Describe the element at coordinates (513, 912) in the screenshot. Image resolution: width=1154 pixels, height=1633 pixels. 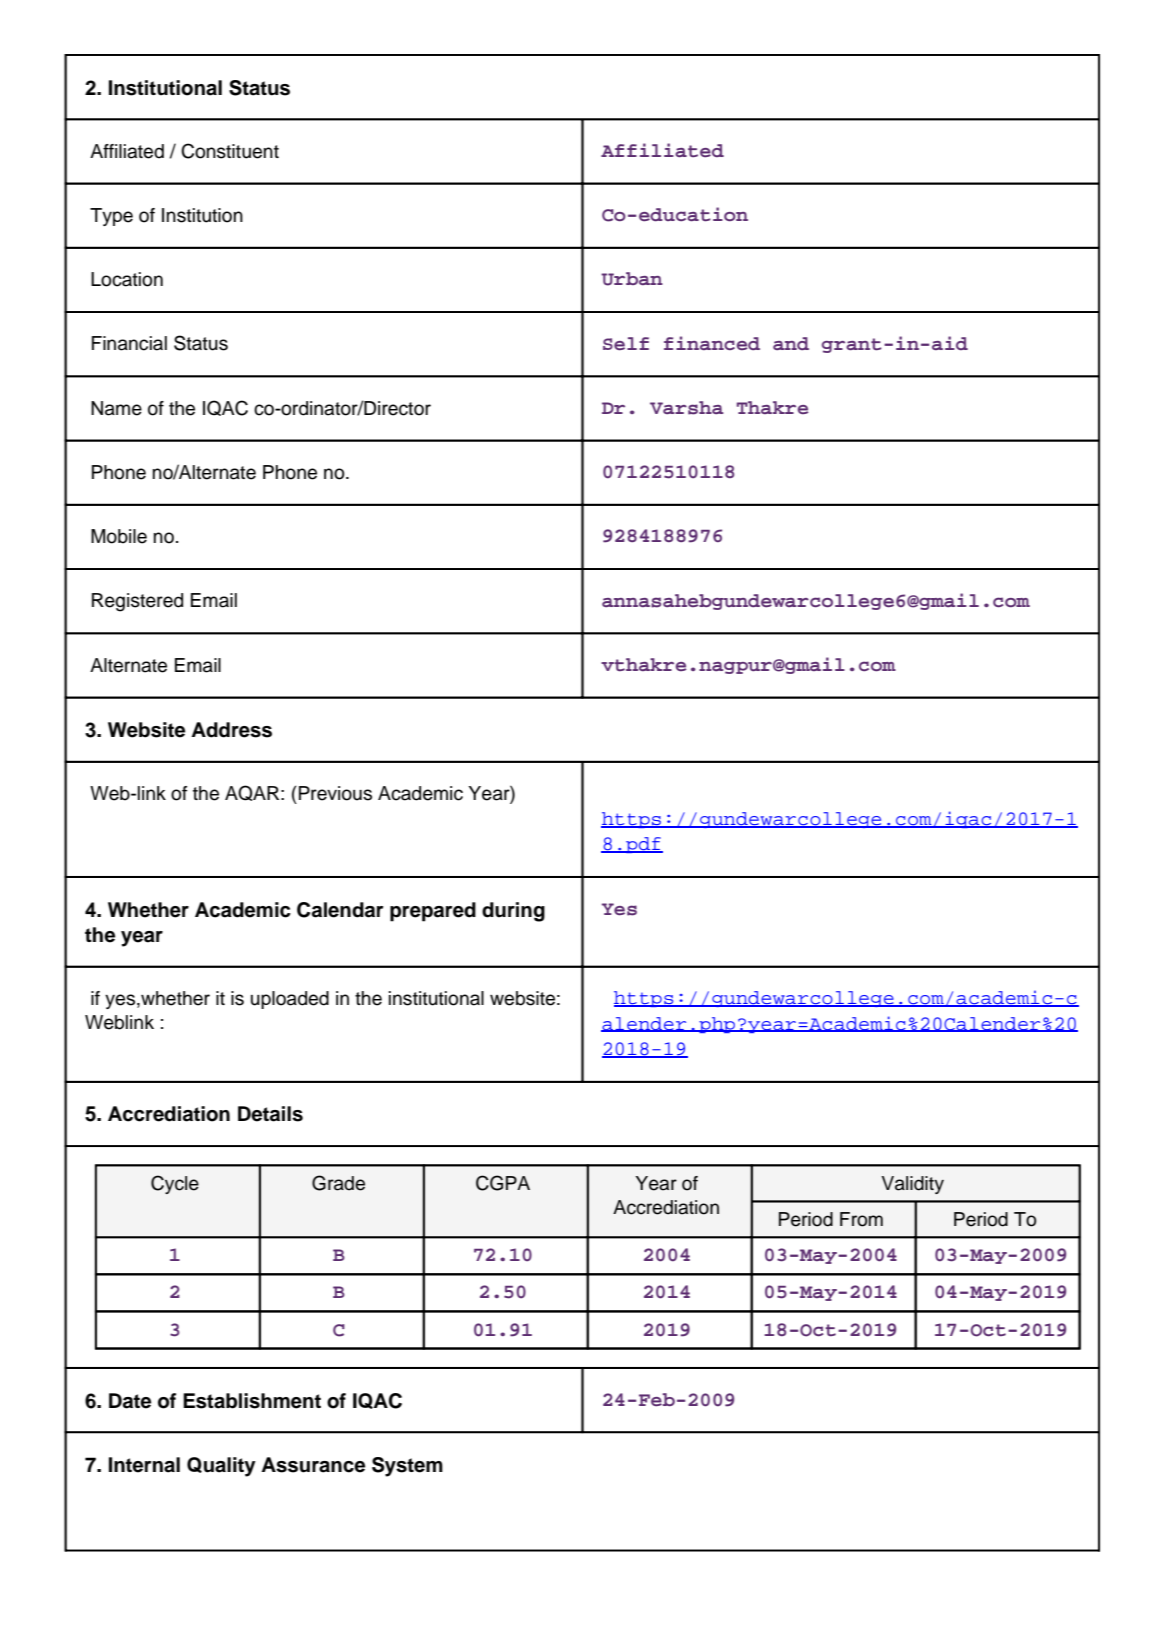
I see `during` at that location.
